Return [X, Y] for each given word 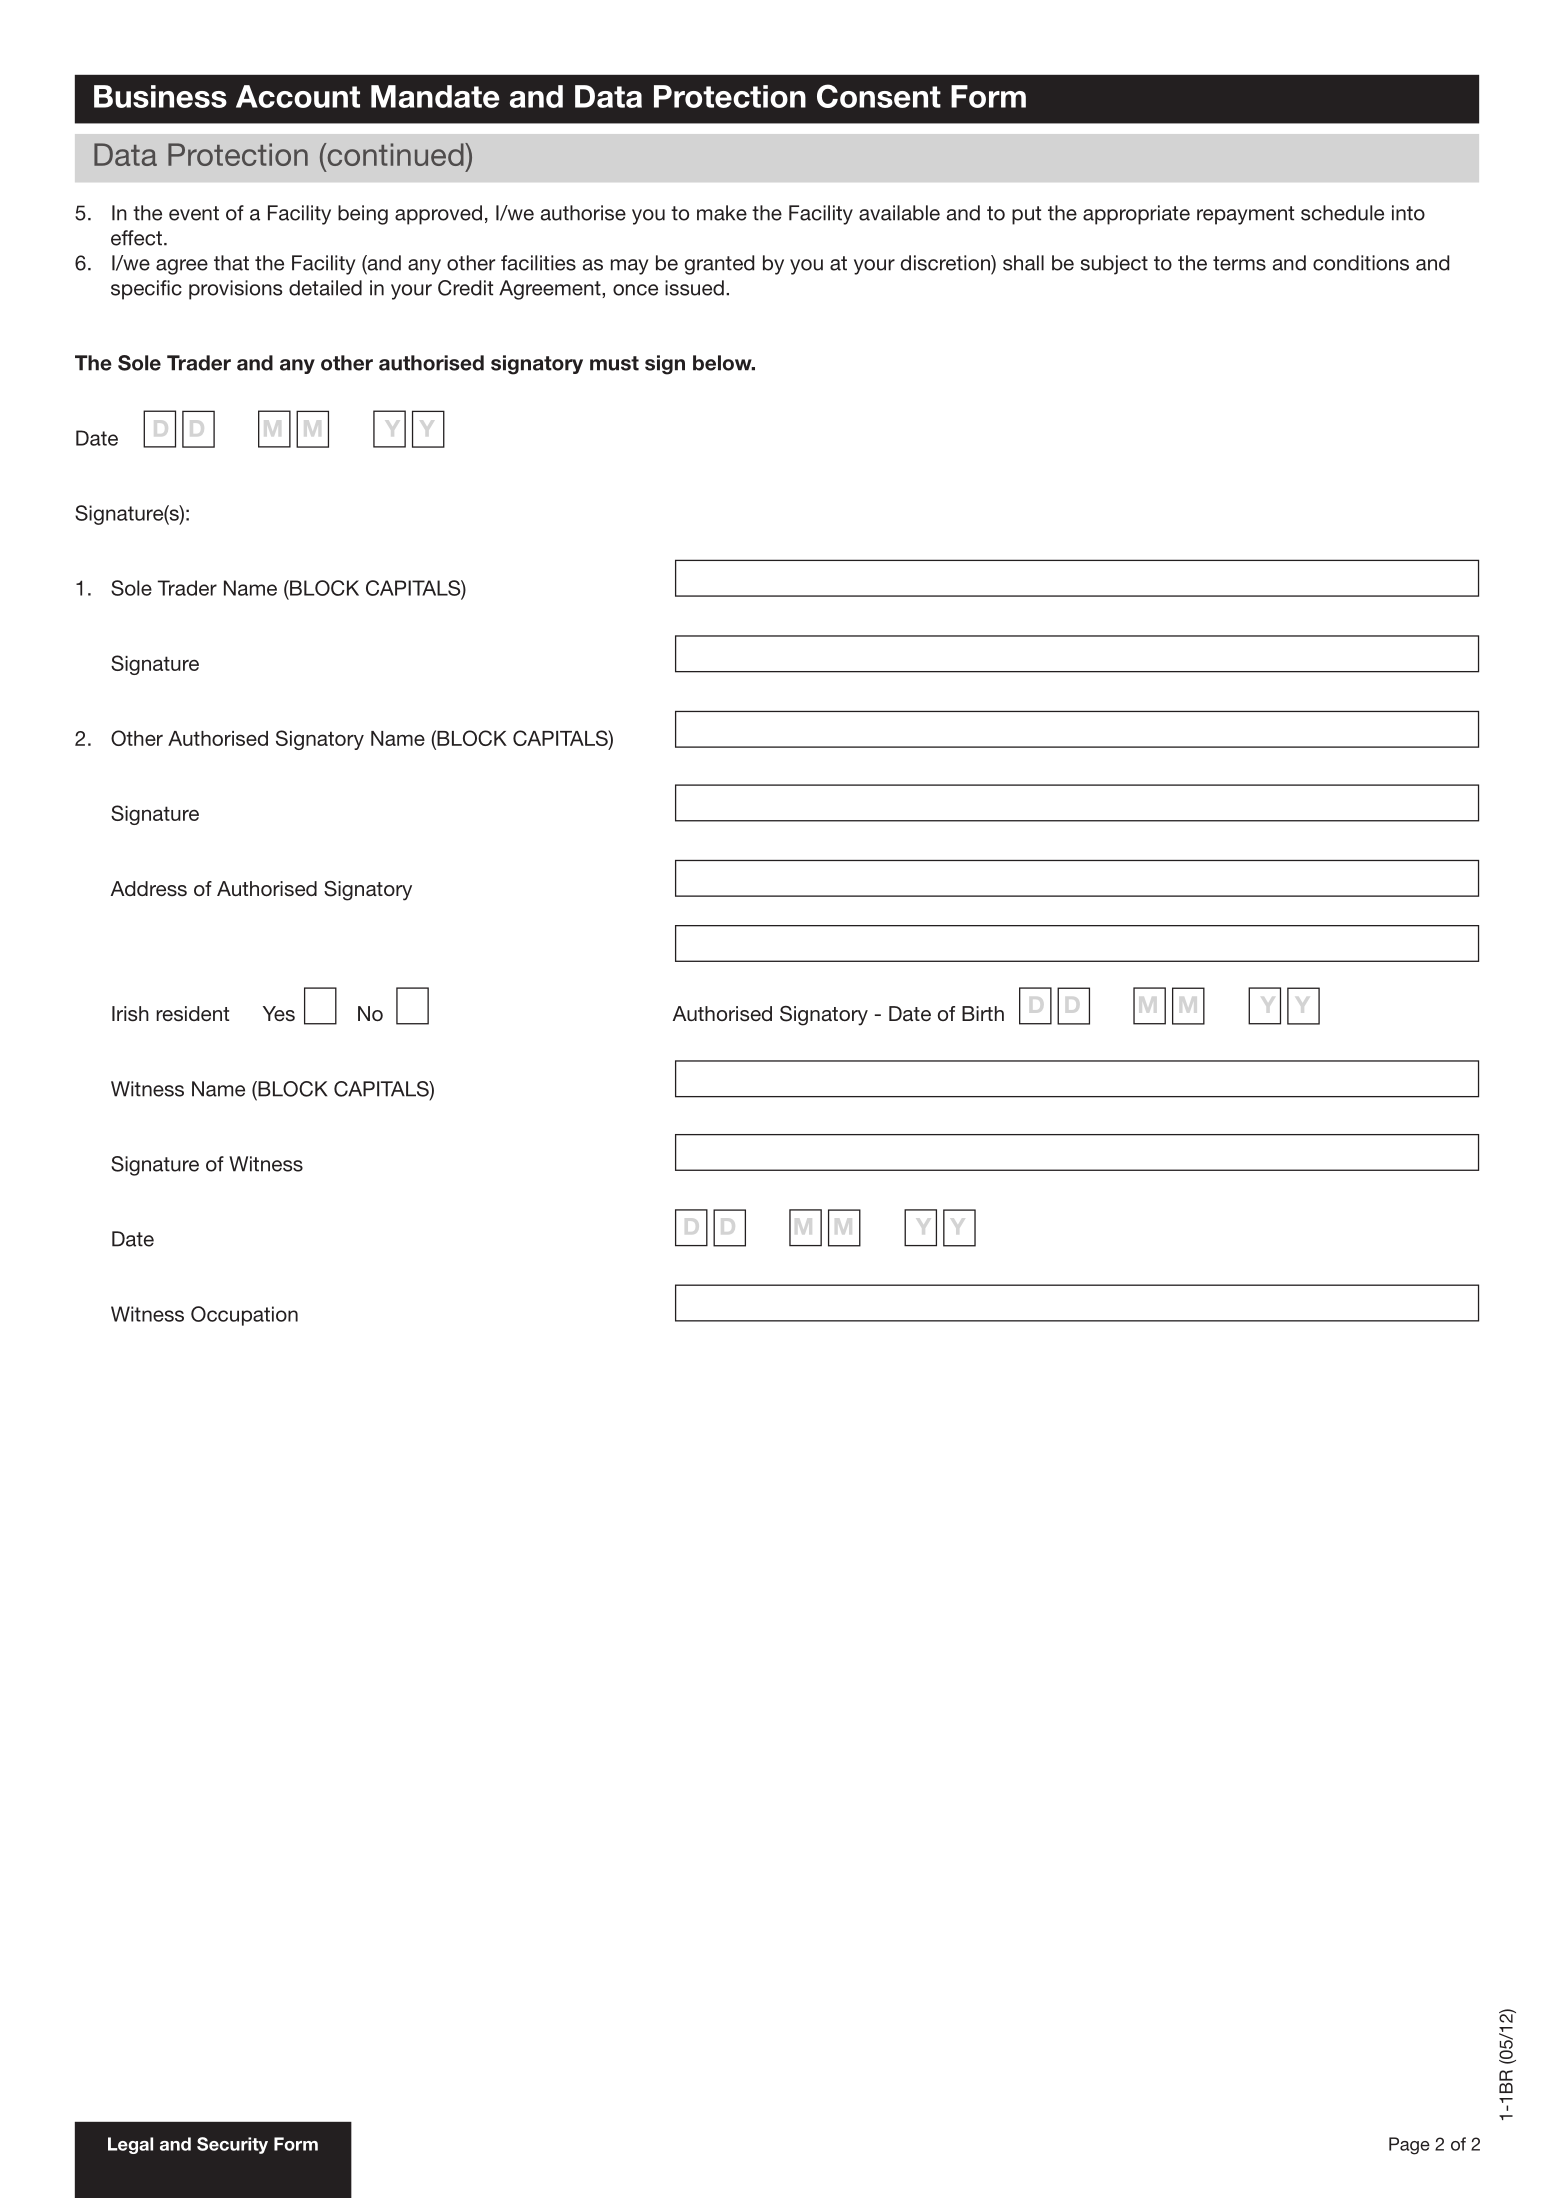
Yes [279, 1013]
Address [149, 888]
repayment [1245, 215]
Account [298, 96]
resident [192, 1014]
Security [232, 2145]
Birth [983, 1013]
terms [1239, 263]
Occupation [244, 1316]
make [722, 213]
